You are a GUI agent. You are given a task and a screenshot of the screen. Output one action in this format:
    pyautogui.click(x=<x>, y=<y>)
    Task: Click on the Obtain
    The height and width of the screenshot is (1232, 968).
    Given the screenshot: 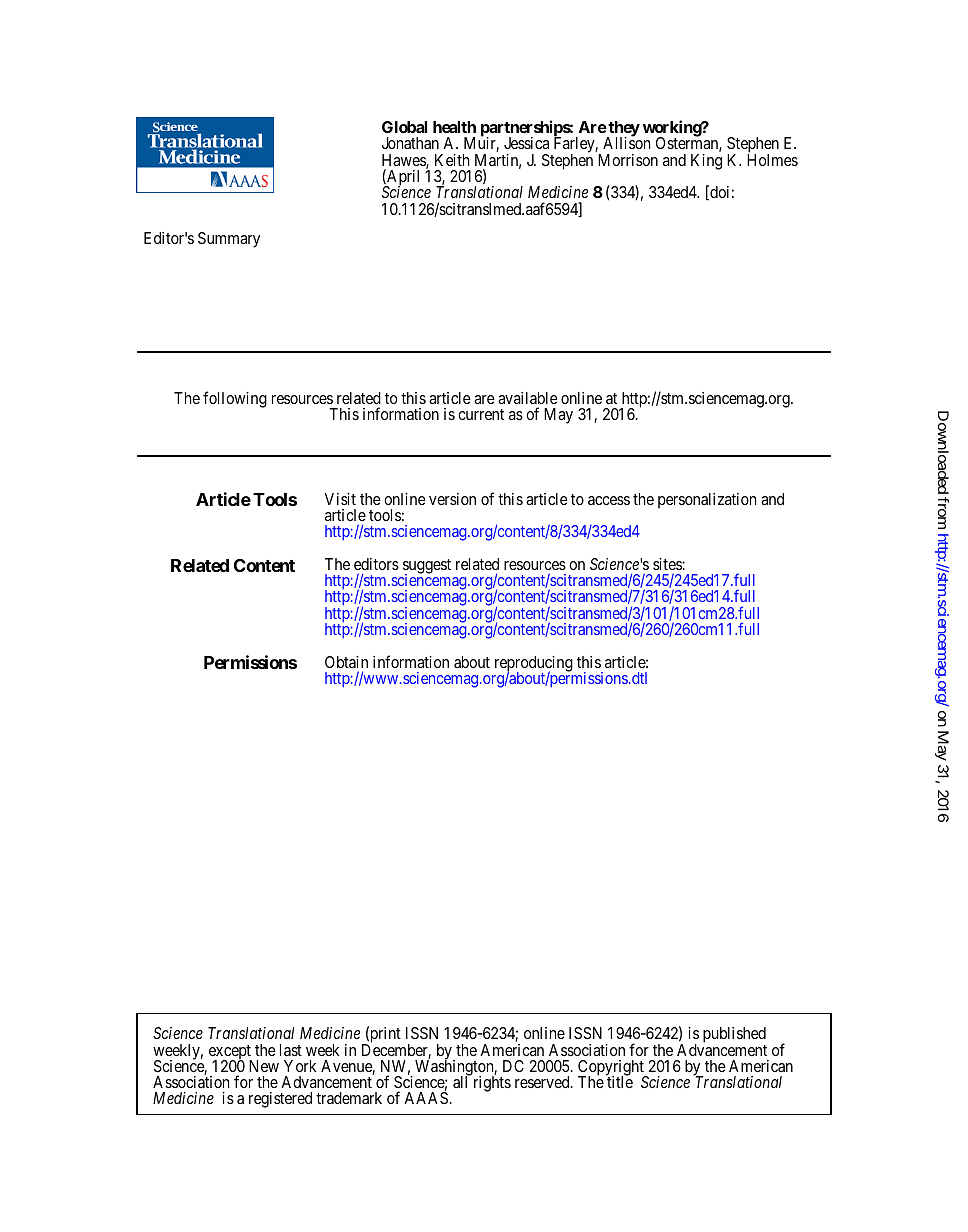 What is the action you would take?
    pyautogui.click(x=346, y=662)
